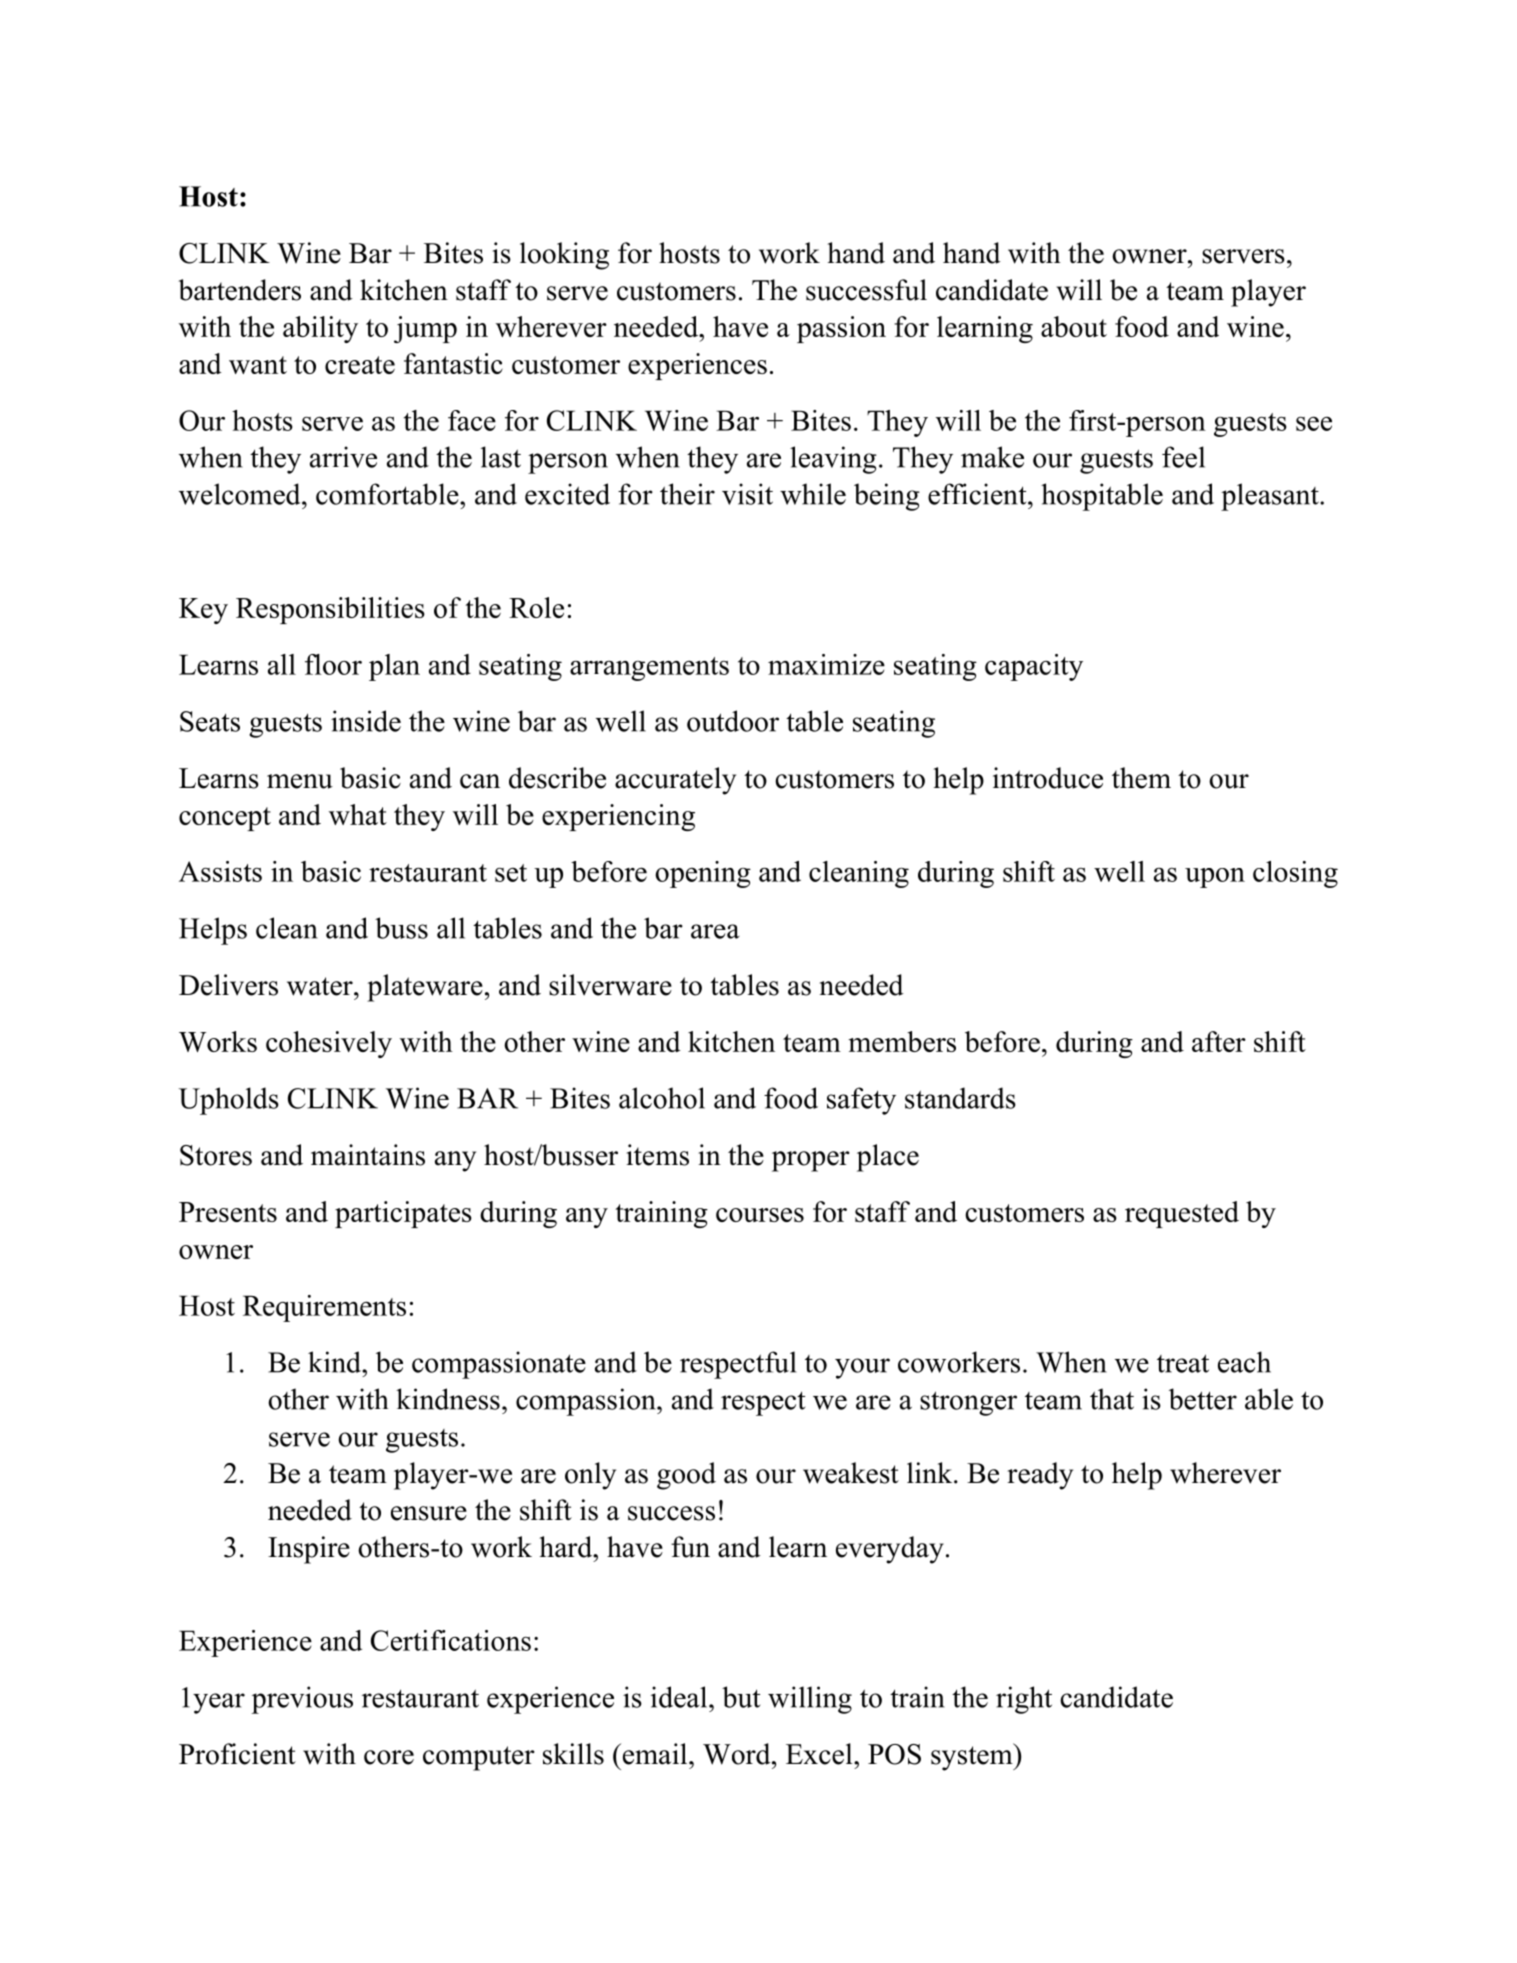 The height and width of the screenshot is (1963, 1517). I want to click on about, so click(1074, 326).
